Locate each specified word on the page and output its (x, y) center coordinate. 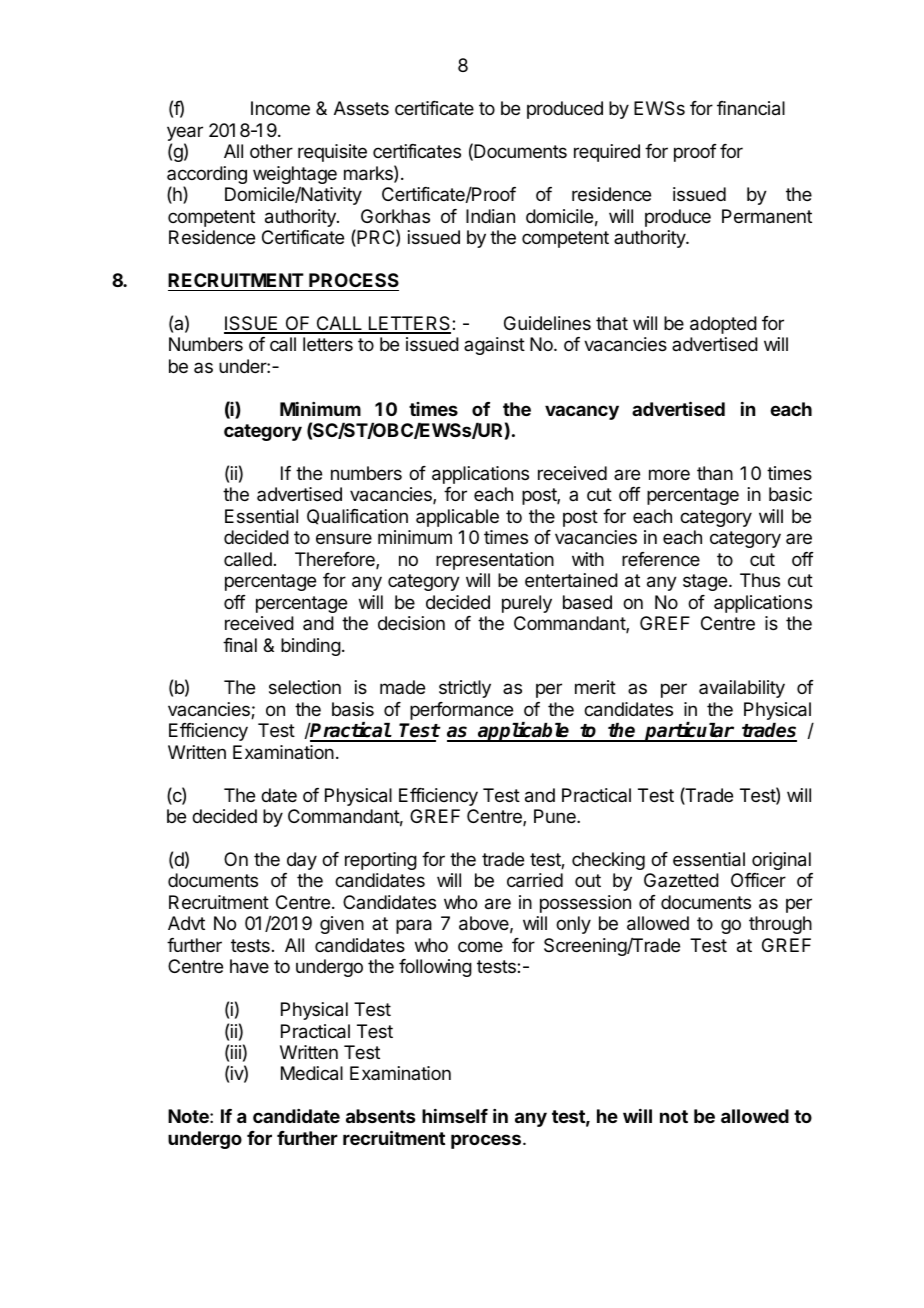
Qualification (357, 517)
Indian (490, 216)
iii (236, 1052)
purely (527, 604)
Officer (758, 880)
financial (751, 108)
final (240, 645)
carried (535, 880)
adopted (723, 325)
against (494, 346)
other (271, 151)
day (302, 861)
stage (705, 582)
